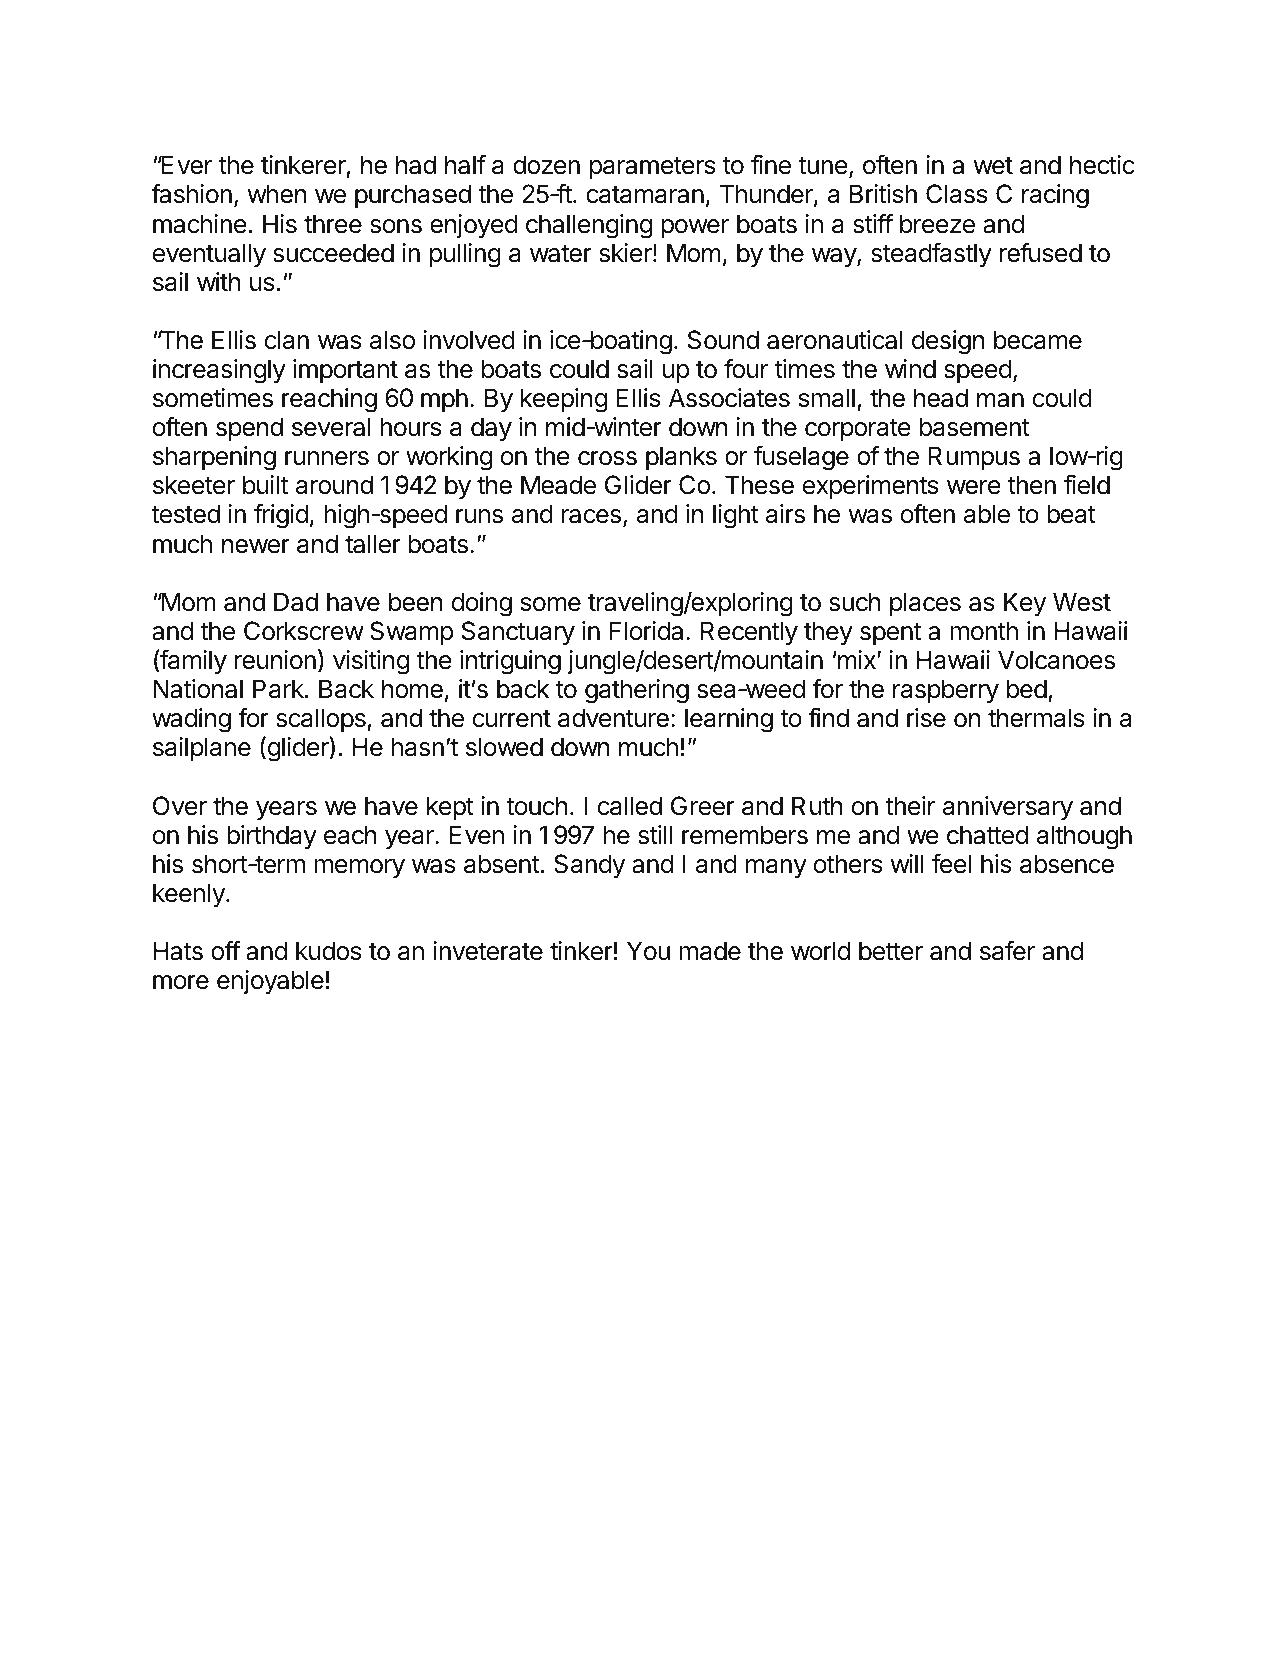 The height and width of the document is (1667, 1288). What do you see at coordinates (630, 806) in the document?
I see `called` at bounding box center [630, 806].
